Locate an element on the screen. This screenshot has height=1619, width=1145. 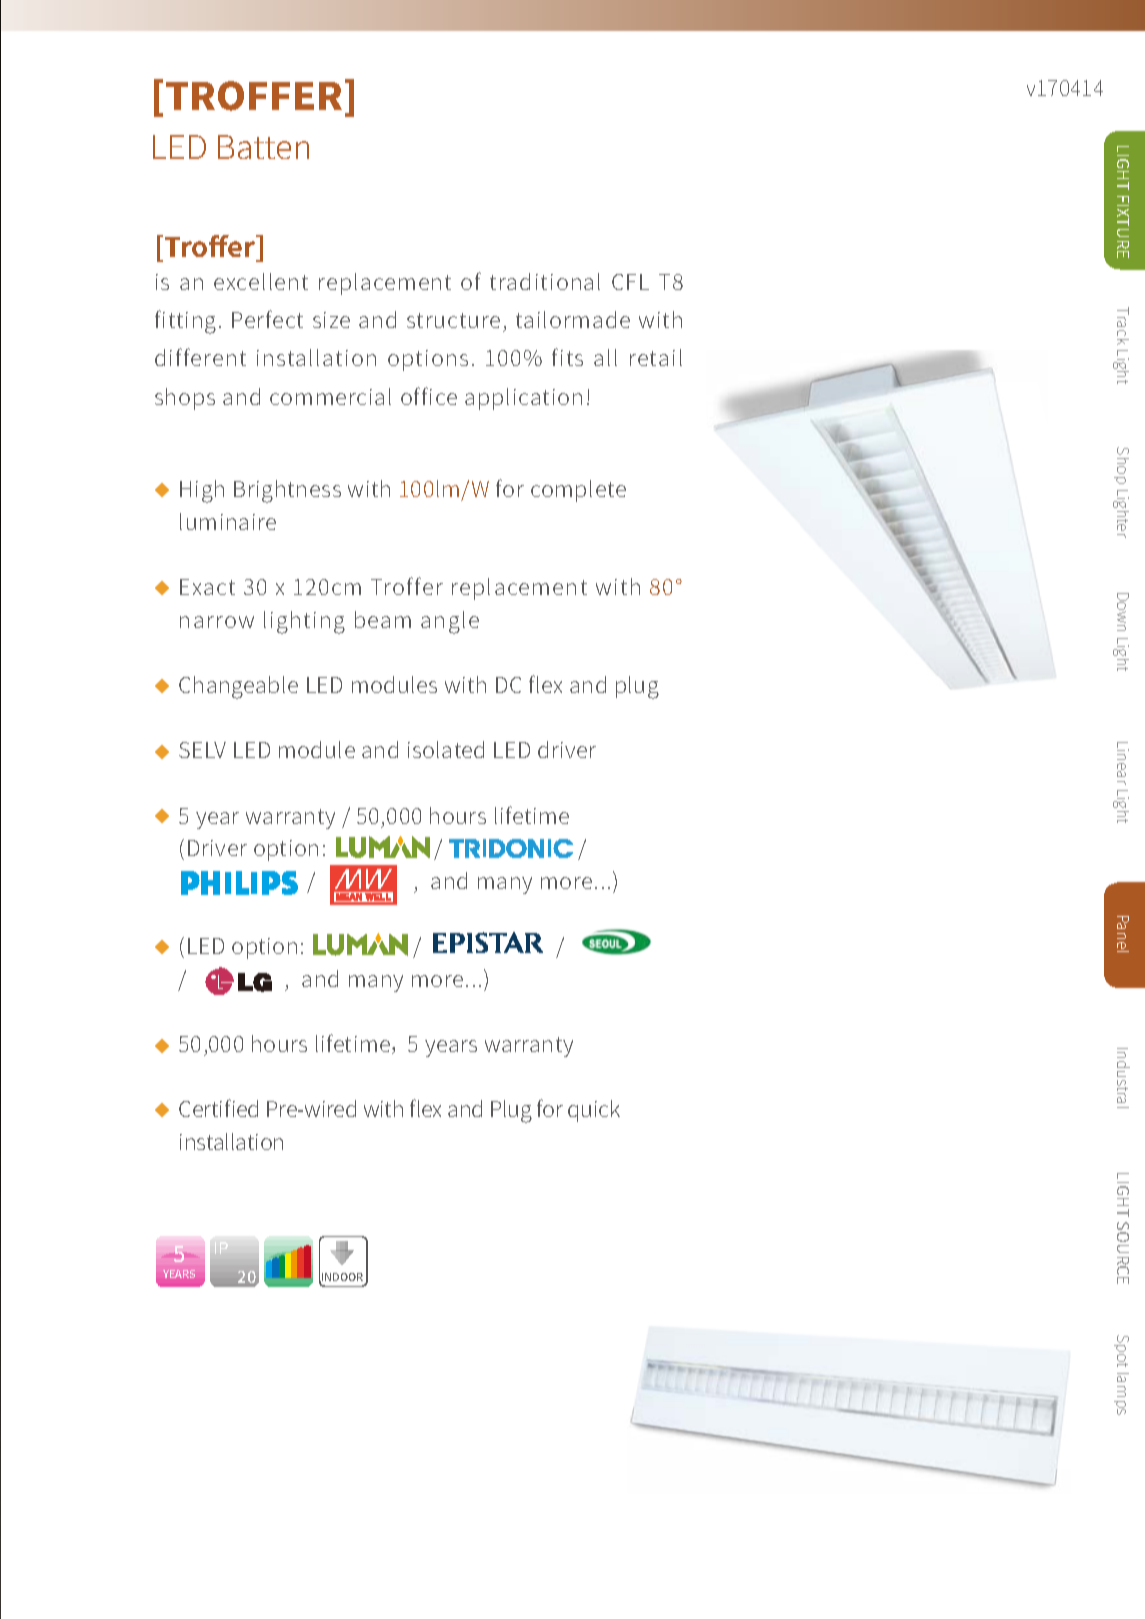
structure is located at coordinates (453, 320).
